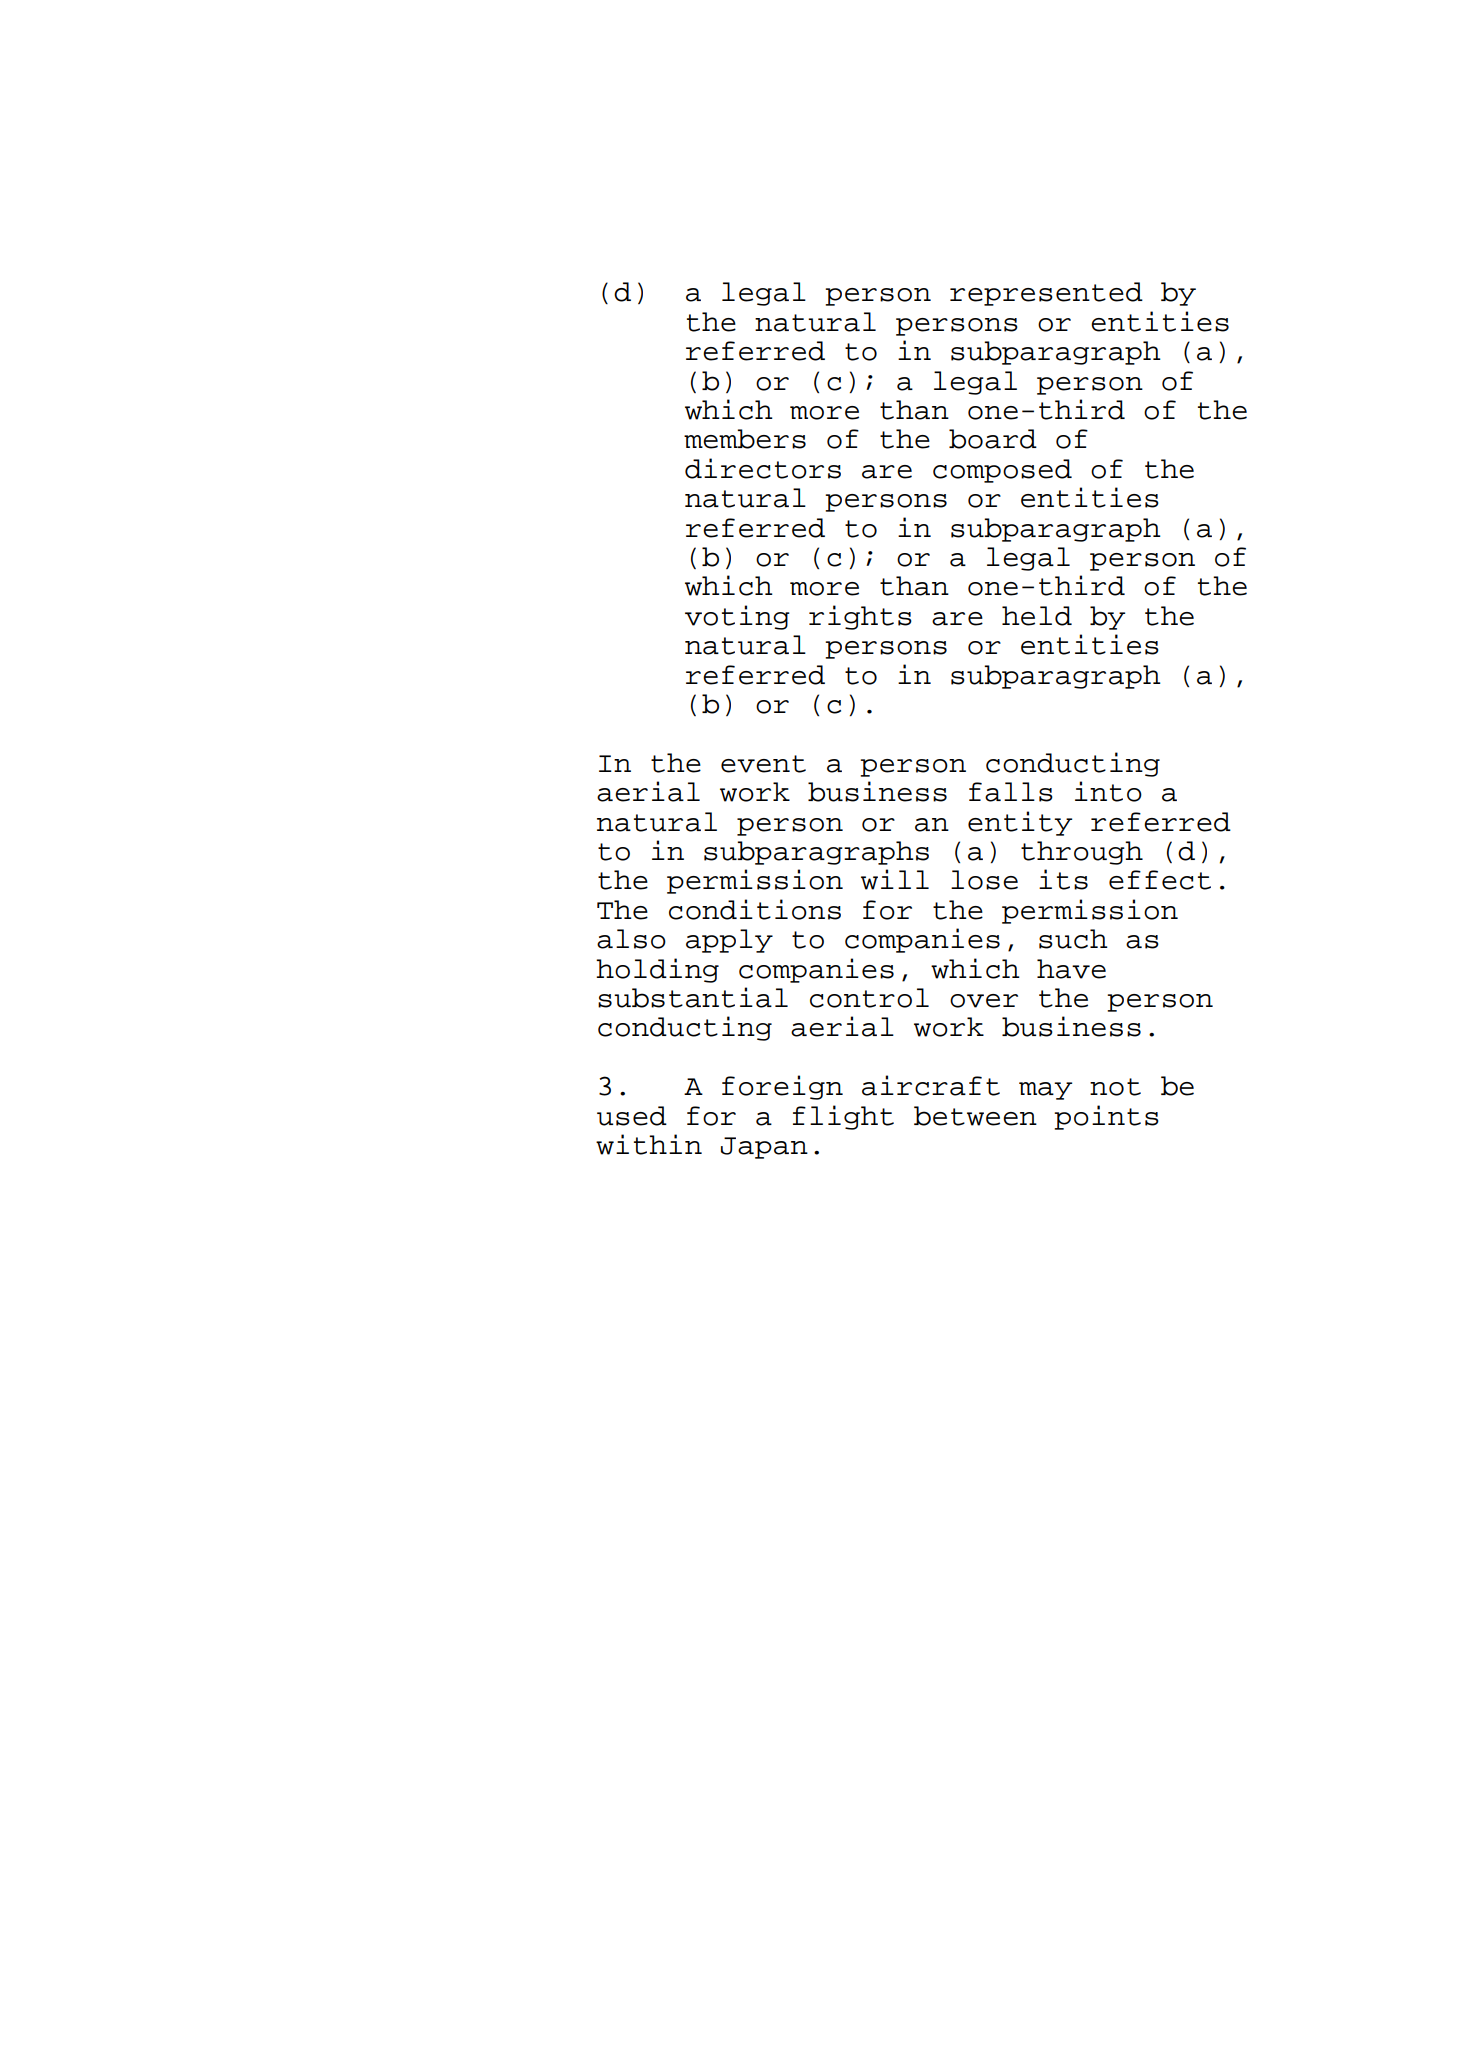 The height and width of the document is (2063, 1457). What do you see at coordinates (895, 879) in the document?
I see `will` at bounding box center [895, 879].
